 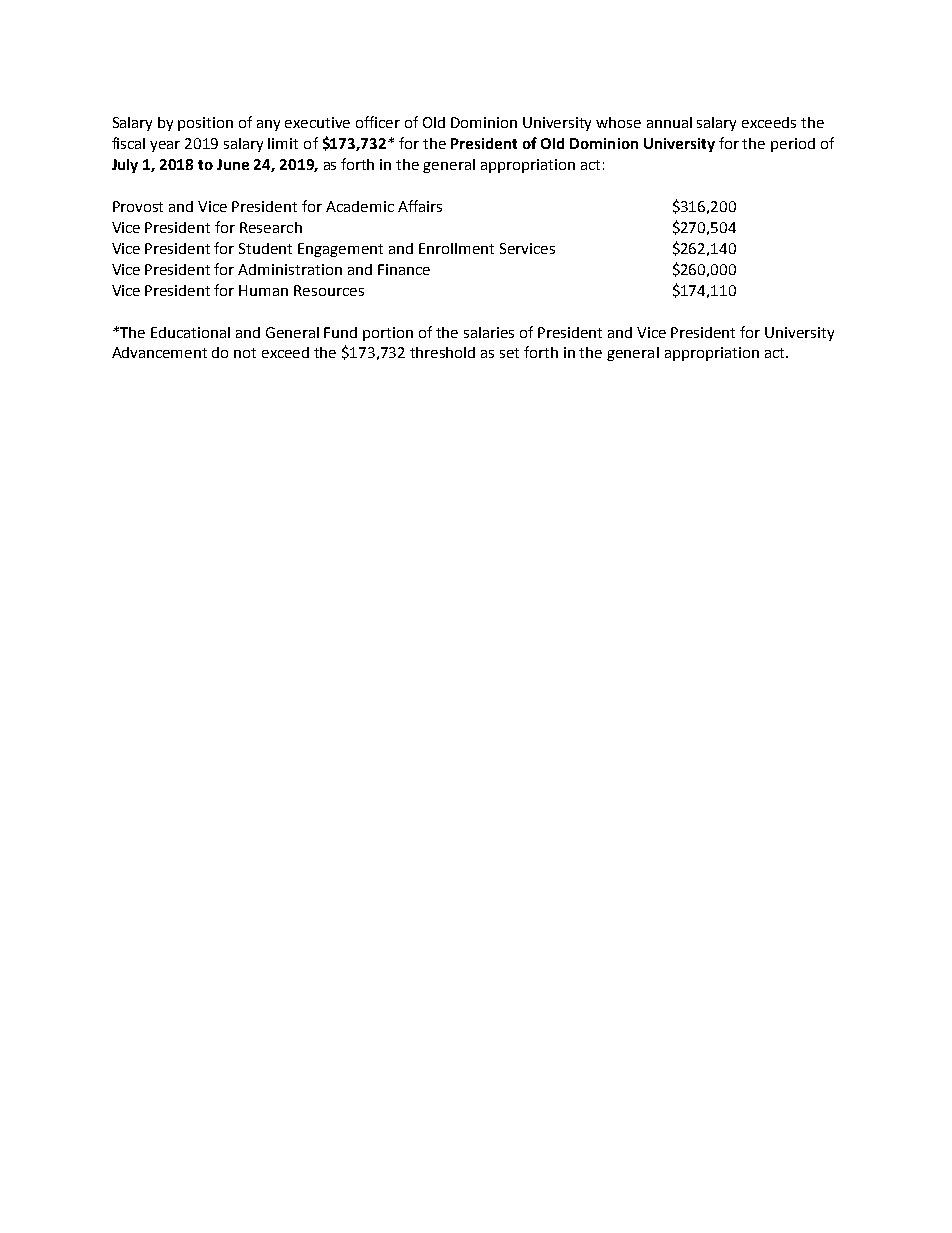 What do you see at coordinates (793, 145) in the screenshot?
I see `period` at bounding box center [793, 145].
